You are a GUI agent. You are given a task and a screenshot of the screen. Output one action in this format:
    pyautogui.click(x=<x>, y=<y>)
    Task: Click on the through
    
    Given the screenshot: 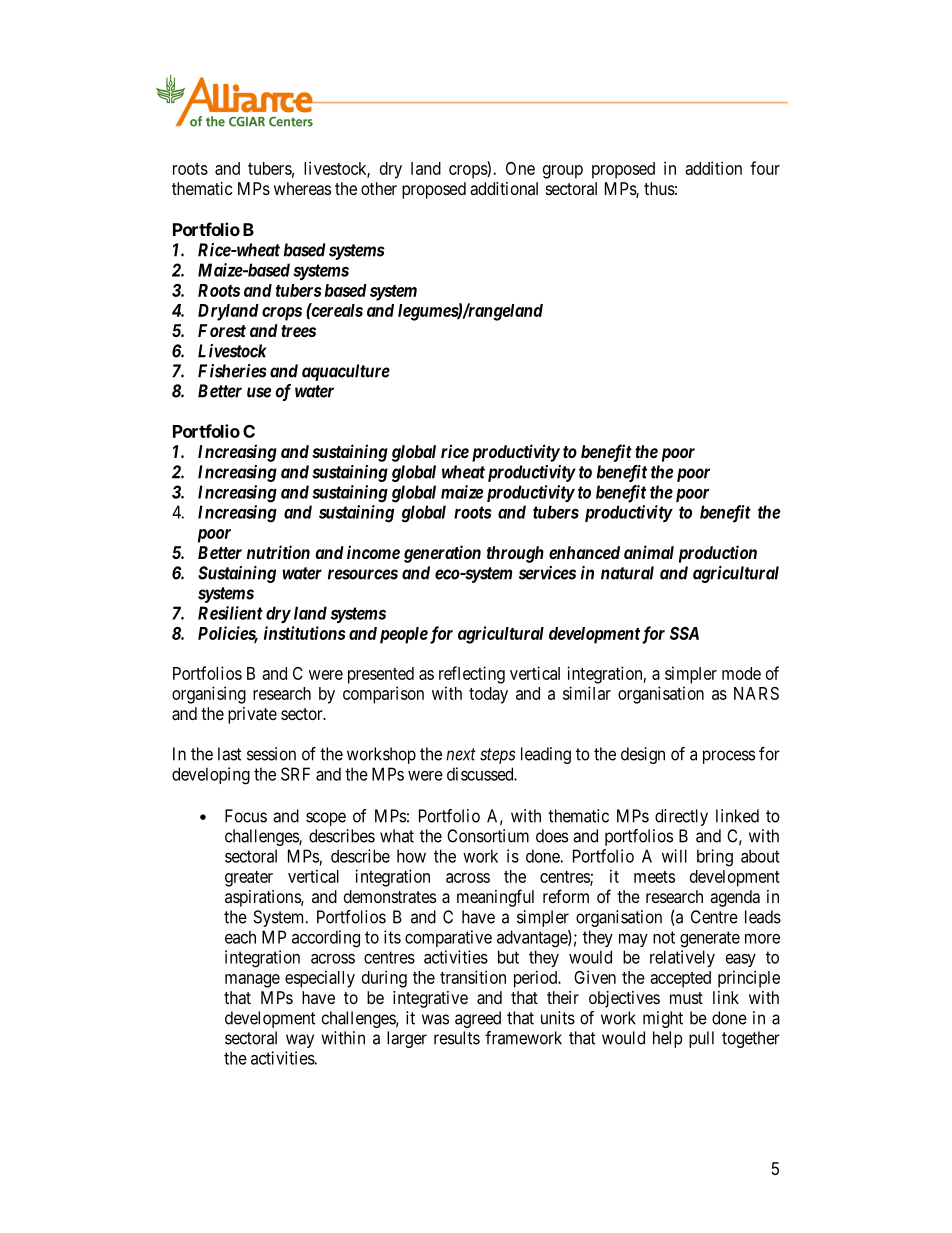 What is the action you would take?
    pyautogui.click(x=515, y=554)
